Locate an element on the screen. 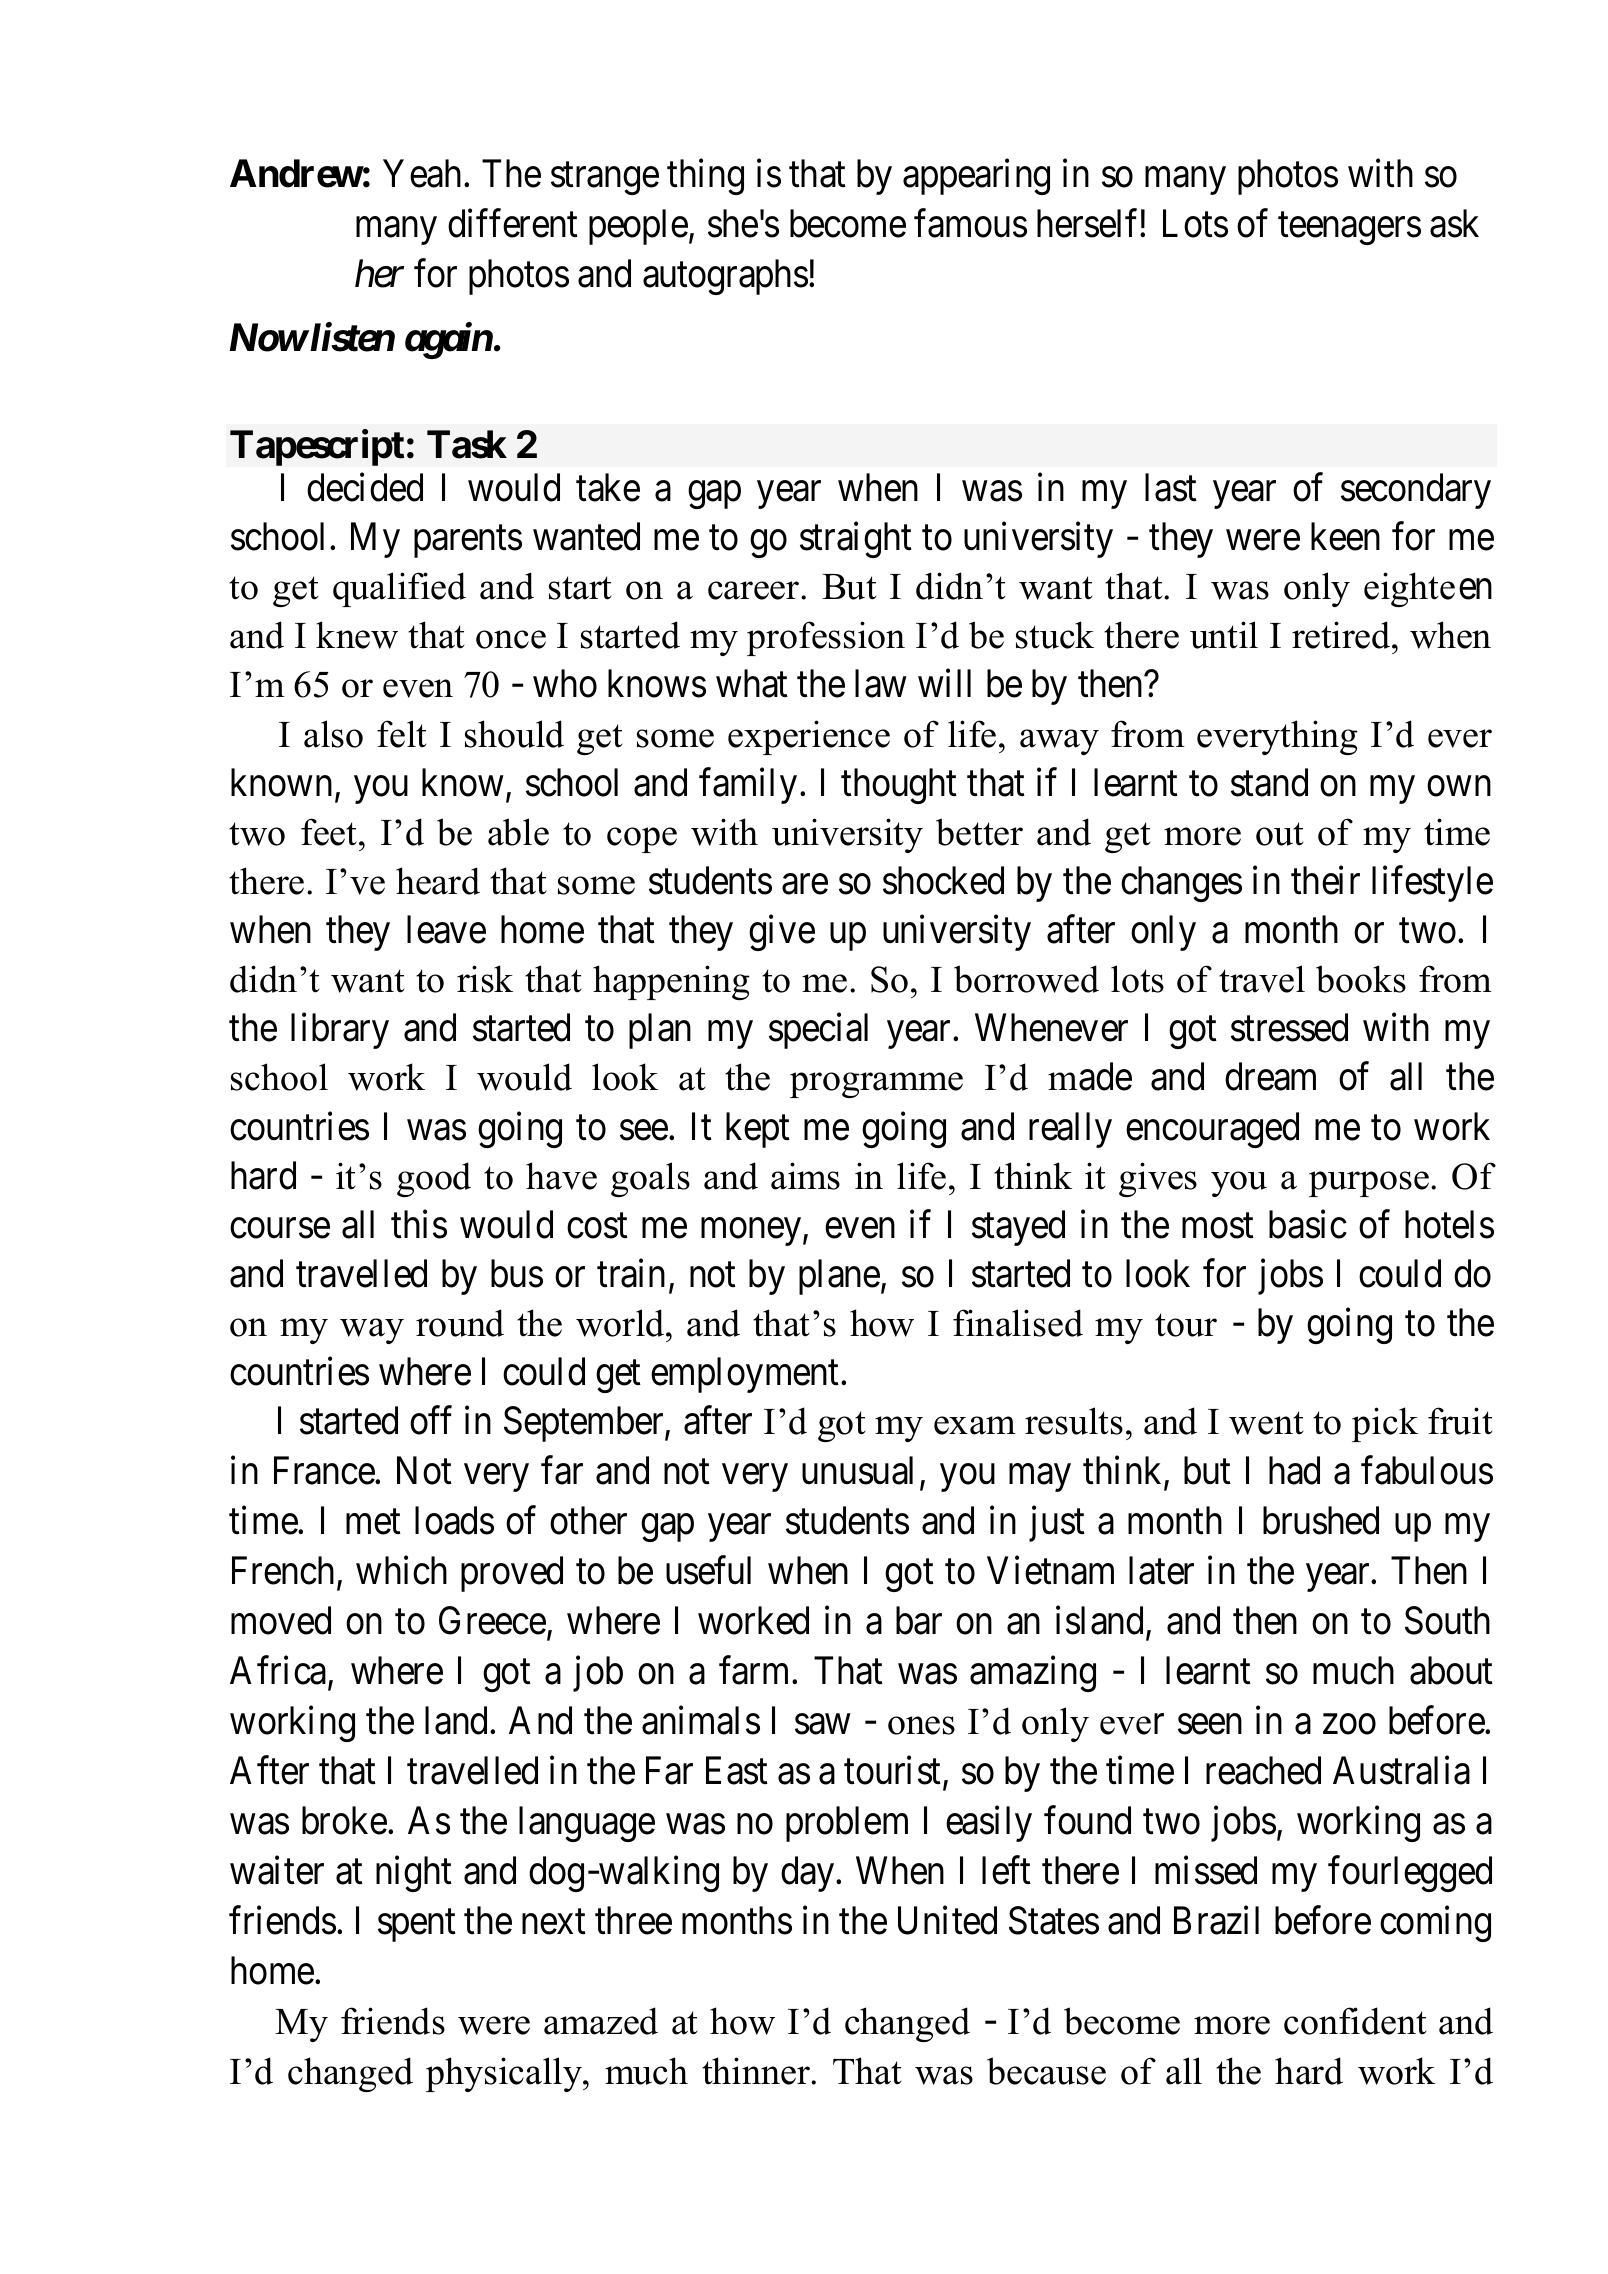 This screenshot has height=2274, width=1608. programme is located at coordinates (876, 1085).
